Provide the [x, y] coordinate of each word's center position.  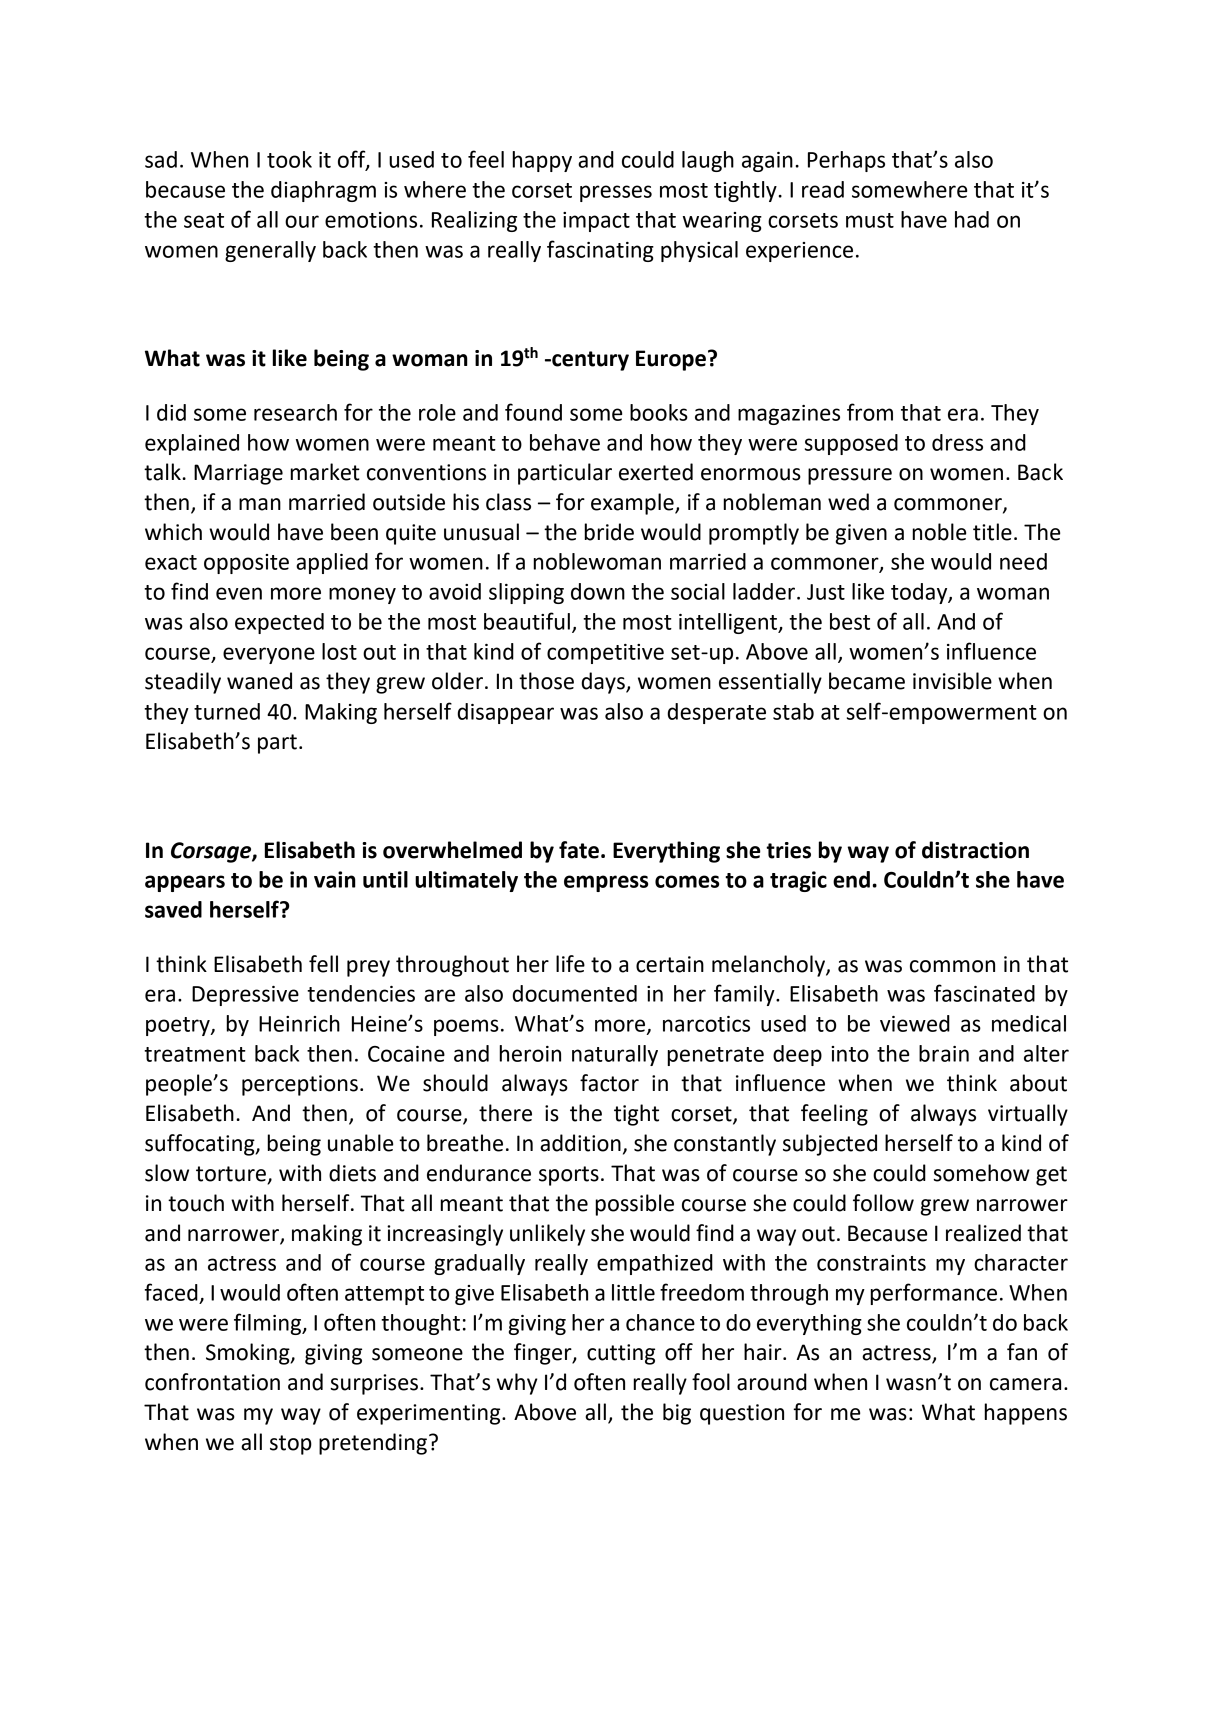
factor [609, 1083]
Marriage [238, 474]
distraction [975, 850]
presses [616, 193]
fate [579, 850]
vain [335, 879]
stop [291, 1445]
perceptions [300, 1085]
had [972, 219]
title [992, 532]
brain [944, 1053]
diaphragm [323, 191]
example [633, 504]
